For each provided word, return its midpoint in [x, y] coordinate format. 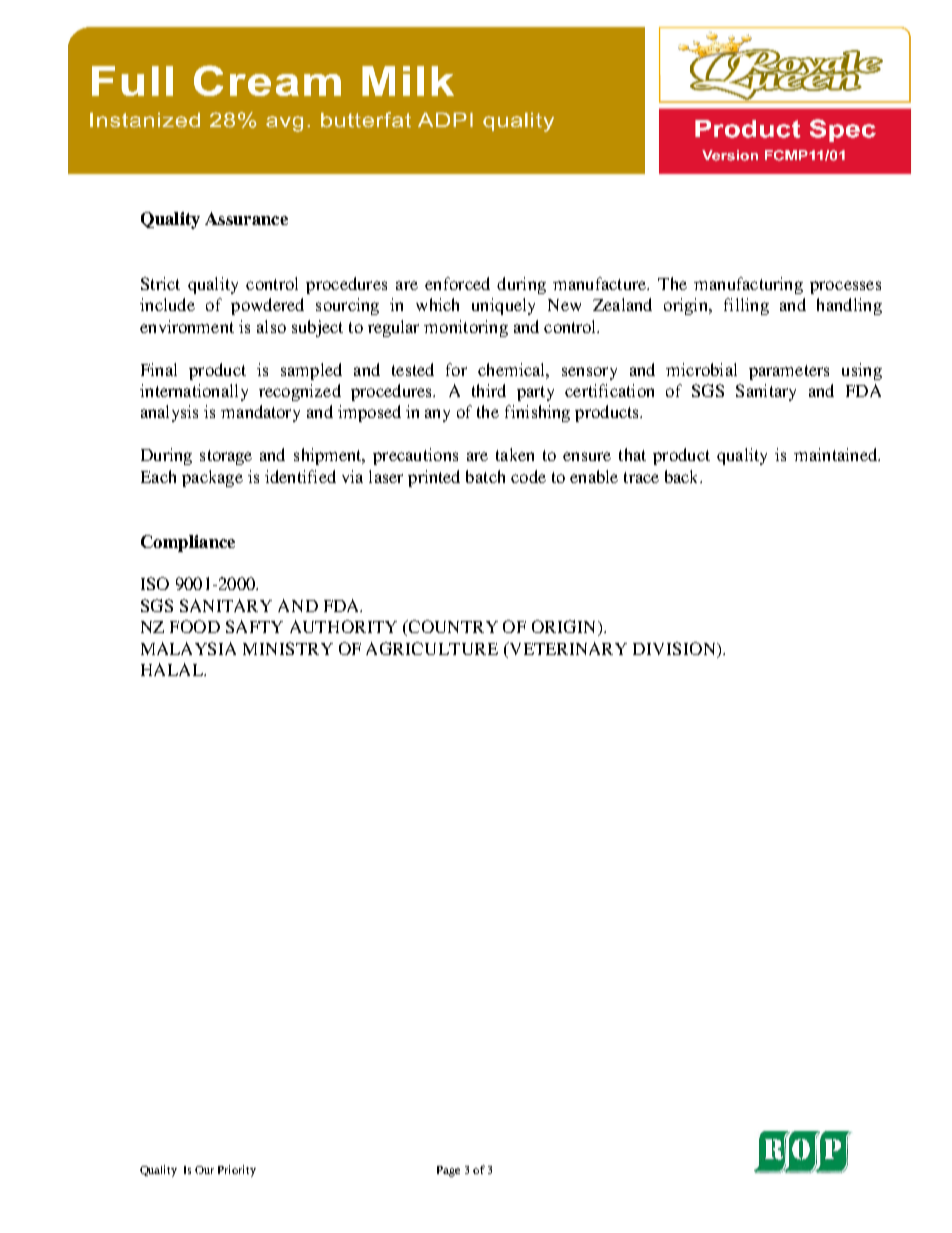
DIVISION [675, 650]
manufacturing [748, 285]
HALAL [173, 669]
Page [448, 1171]
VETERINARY [567, 648]
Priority [237, 1171]
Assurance [246, 218]
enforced [457, 283]
